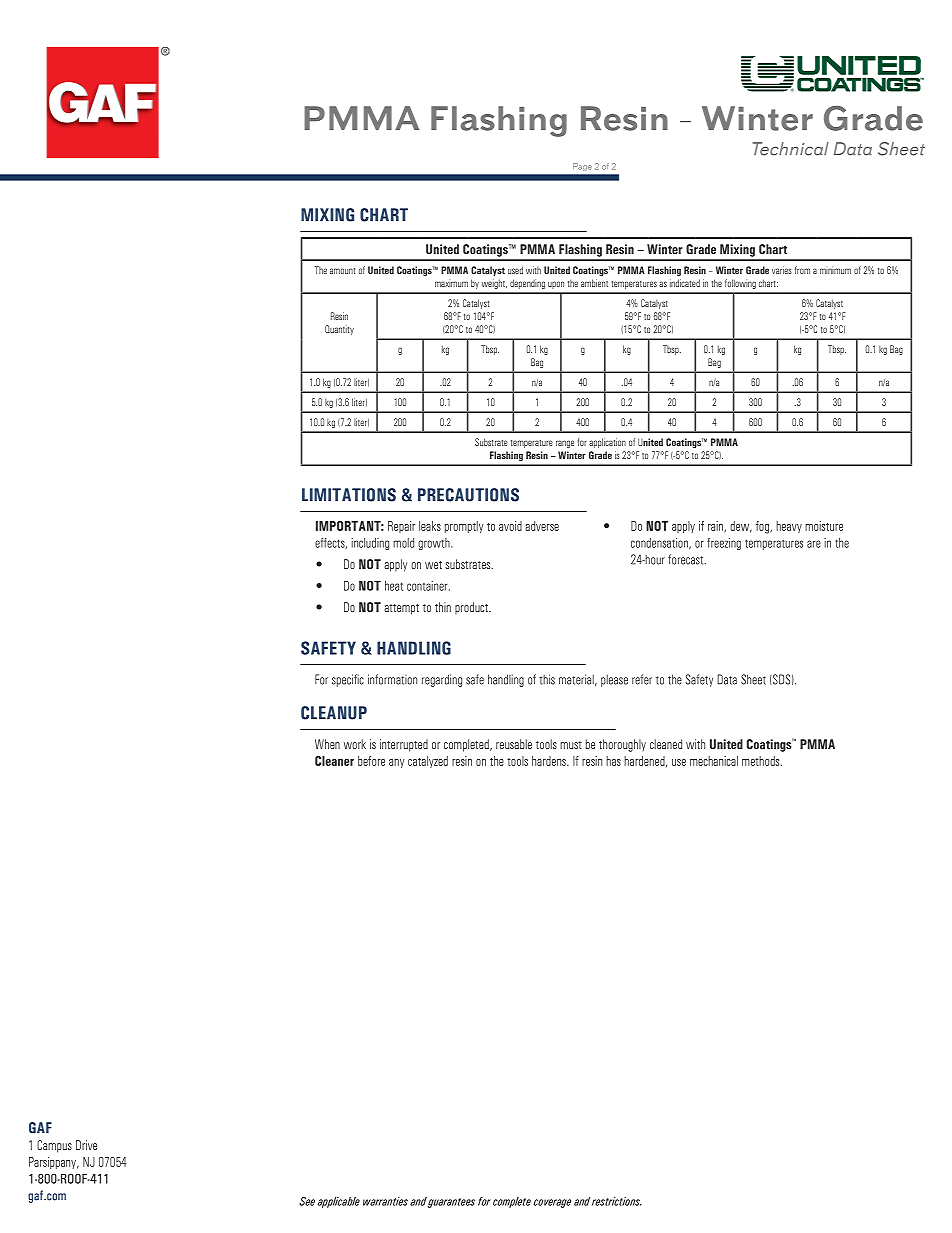 The width and height of the image is (952, 1233). What do you see at coordinates (762, 761) in the image?
I see `methods` at bounding box center [762, 761].
